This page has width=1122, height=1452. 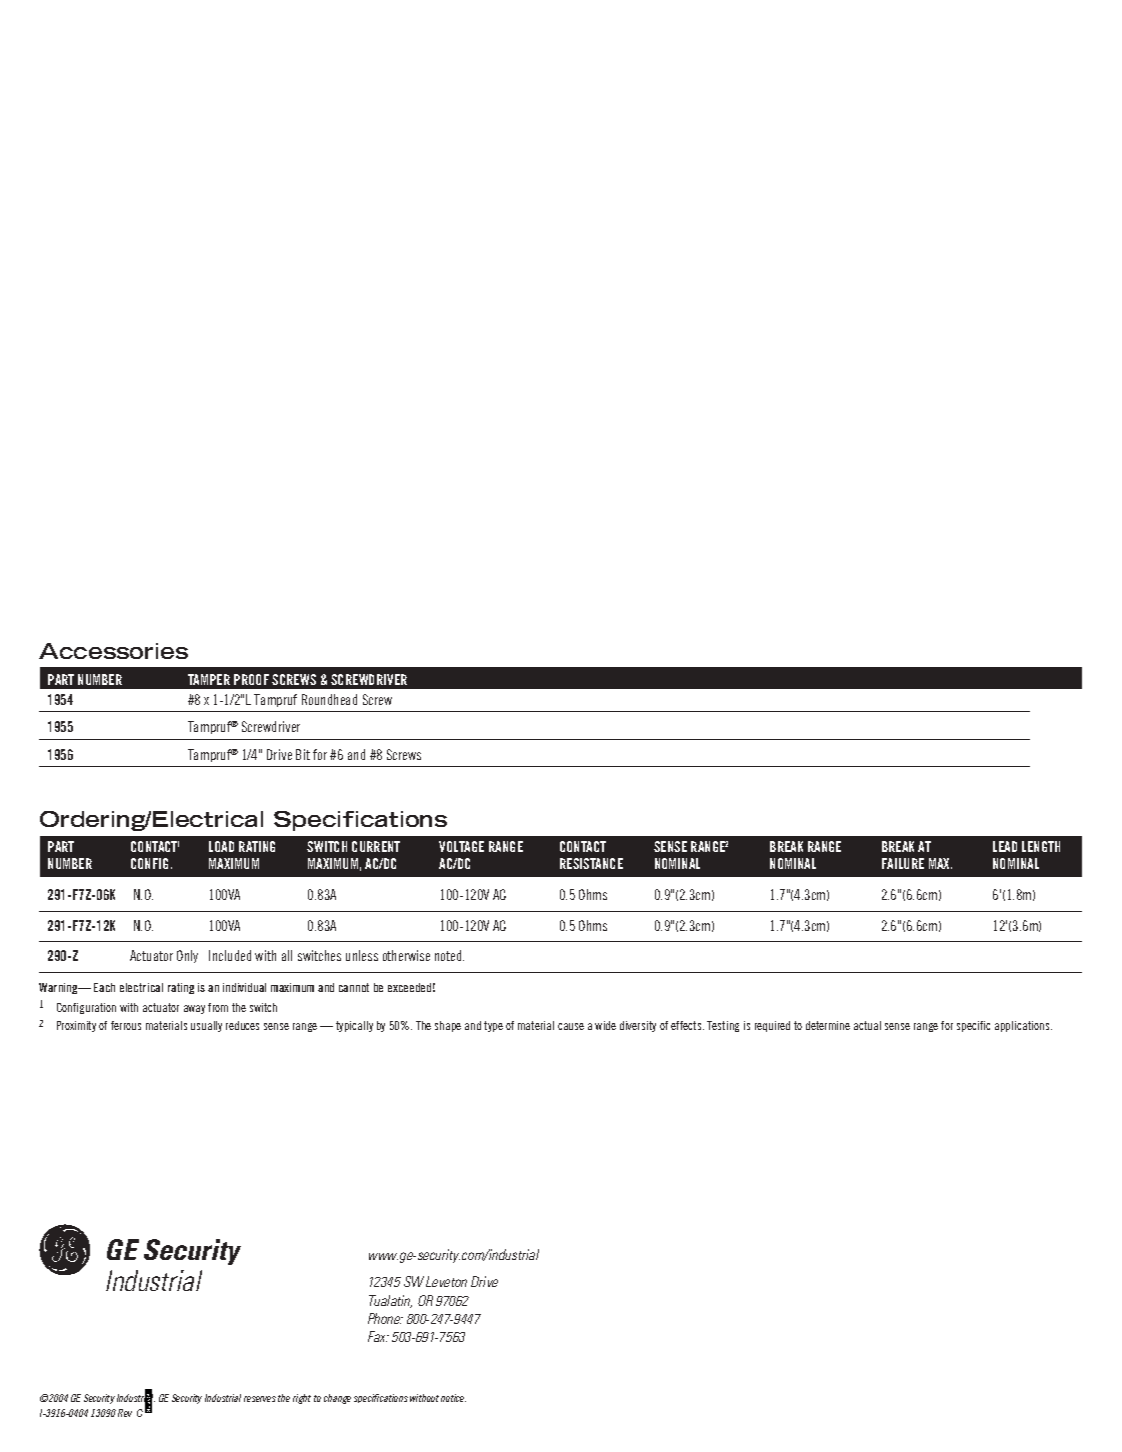 I want to click on FAILURE, so click(x=903, y=863).
